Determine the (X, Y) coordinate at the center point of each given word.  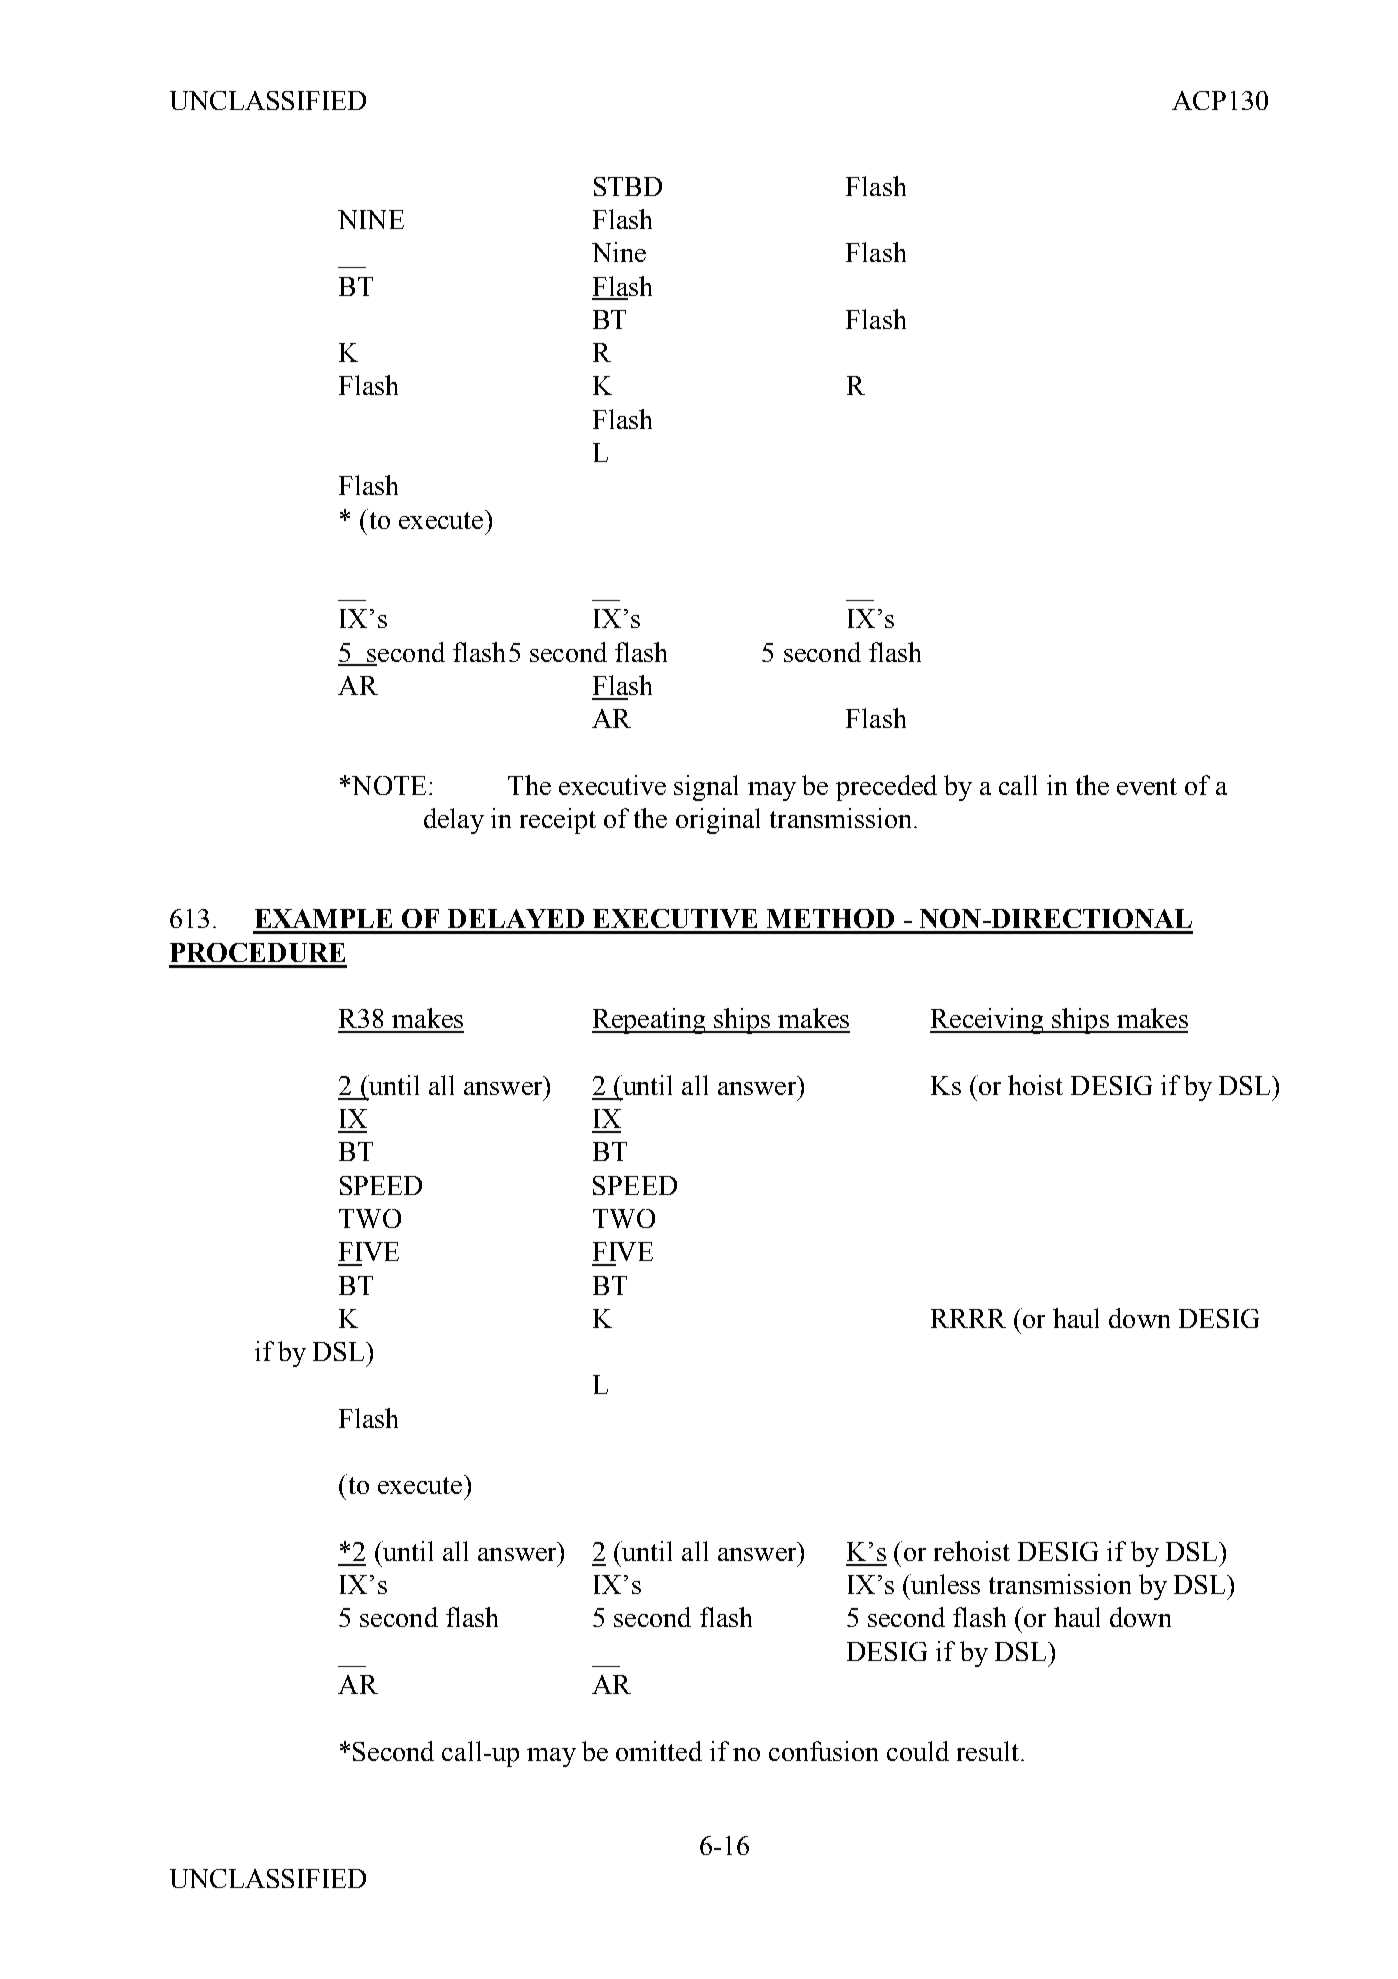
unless (945, 1584)
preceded (886, 788)
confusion (823, 1751)
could (918, 1751)
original (718, 821)
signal (706, 788)
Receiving (988, 1021)
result (989, 1751)
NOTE (389, 785)
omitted (659, 1751)
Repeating (650, 1021)
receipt (558, 821)
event (1147, 786)
